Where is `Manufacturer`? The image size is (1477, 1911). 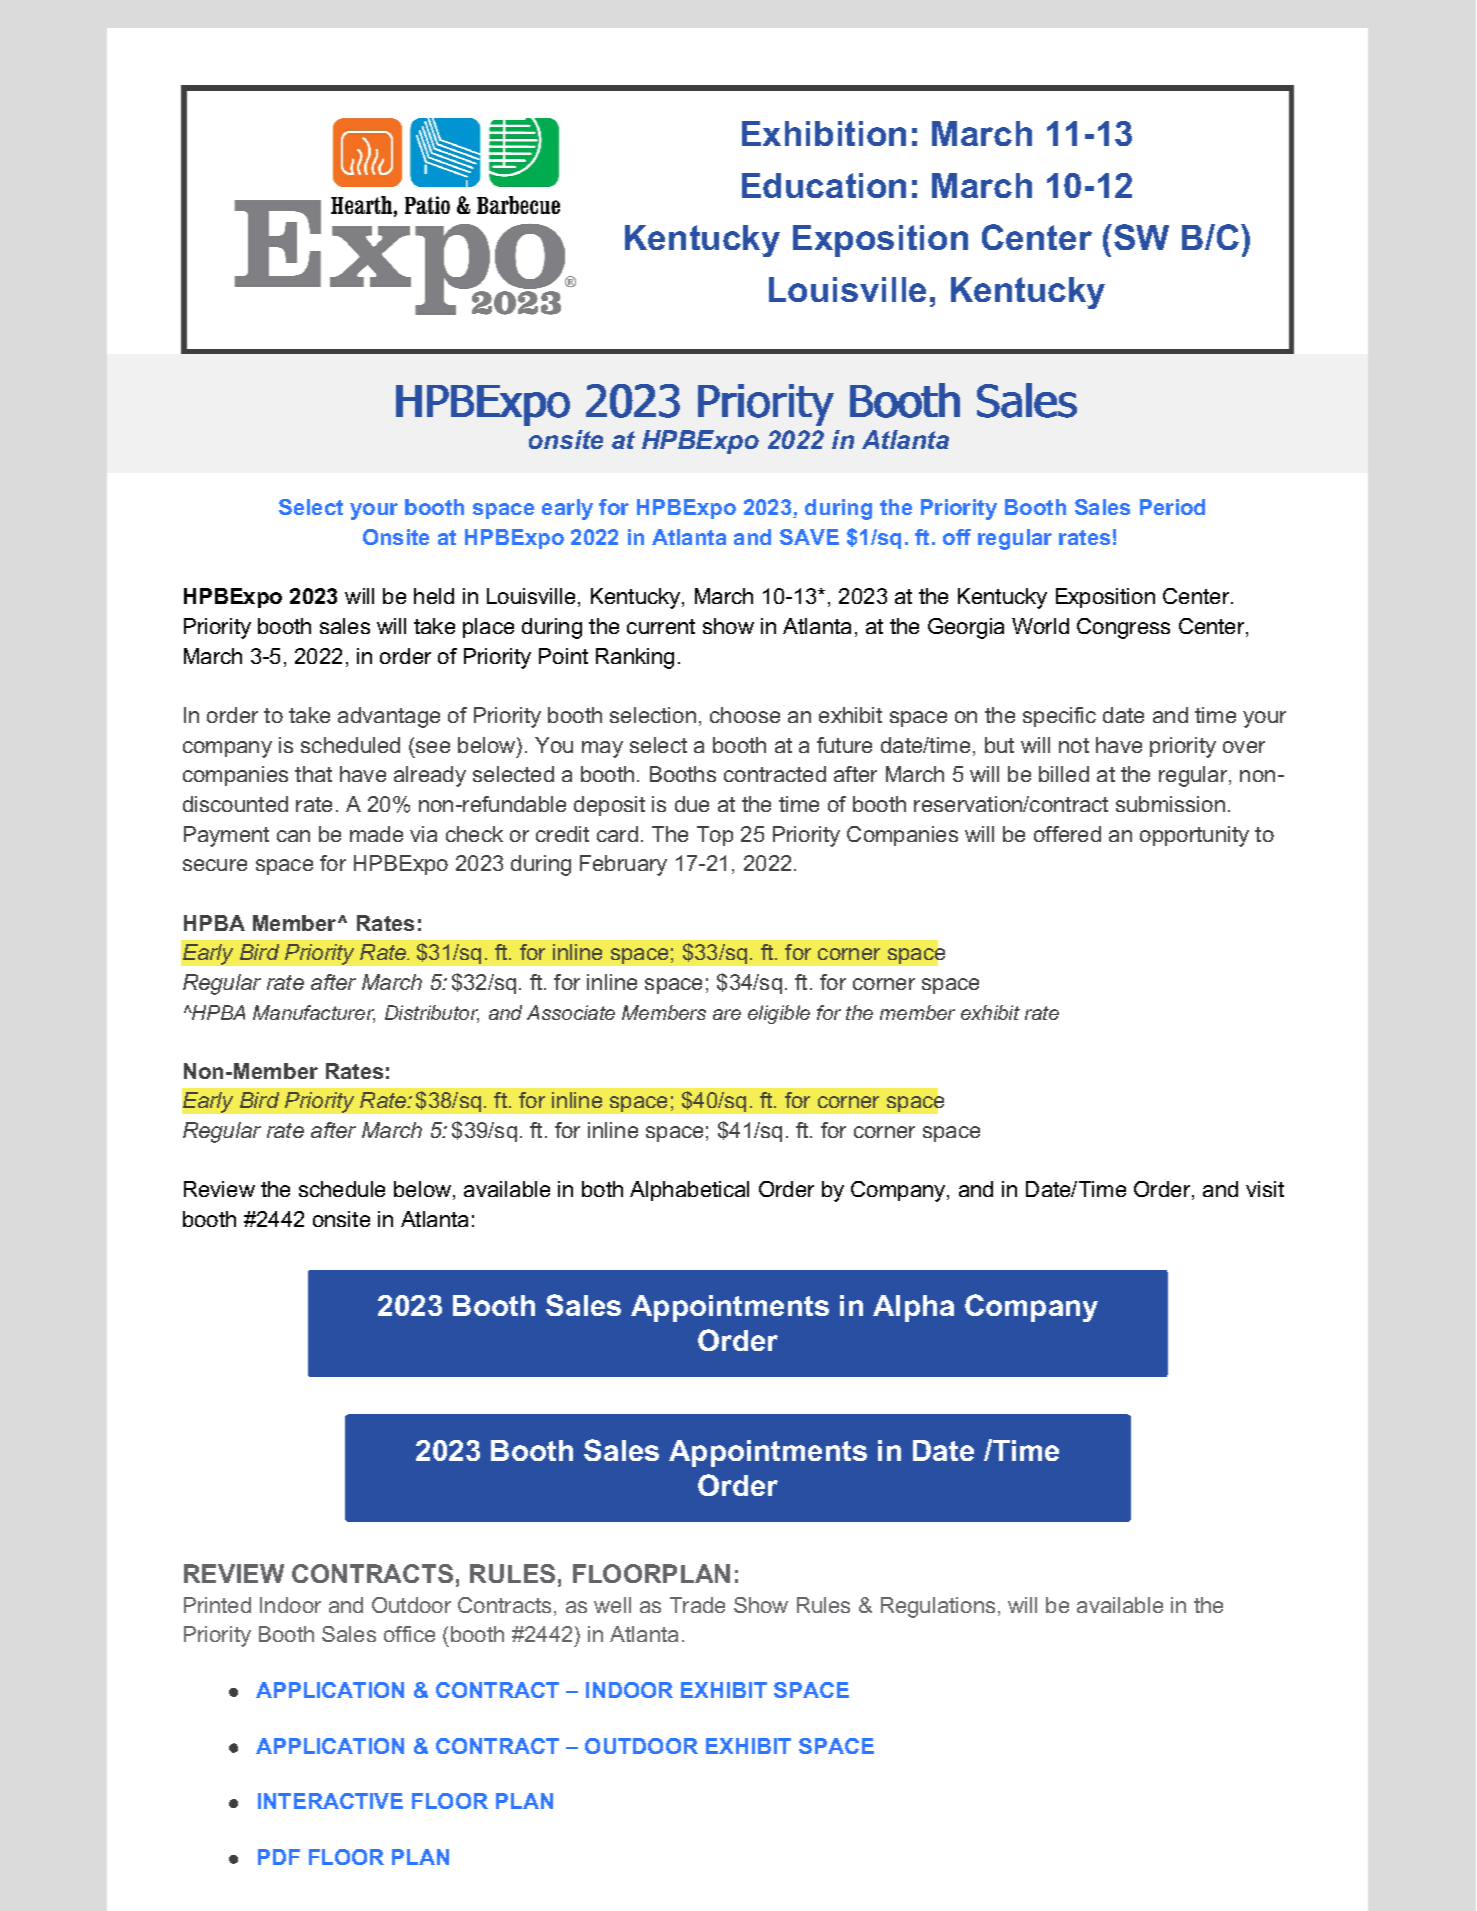 Manufacturer is located at coordinates (314, 1013).
